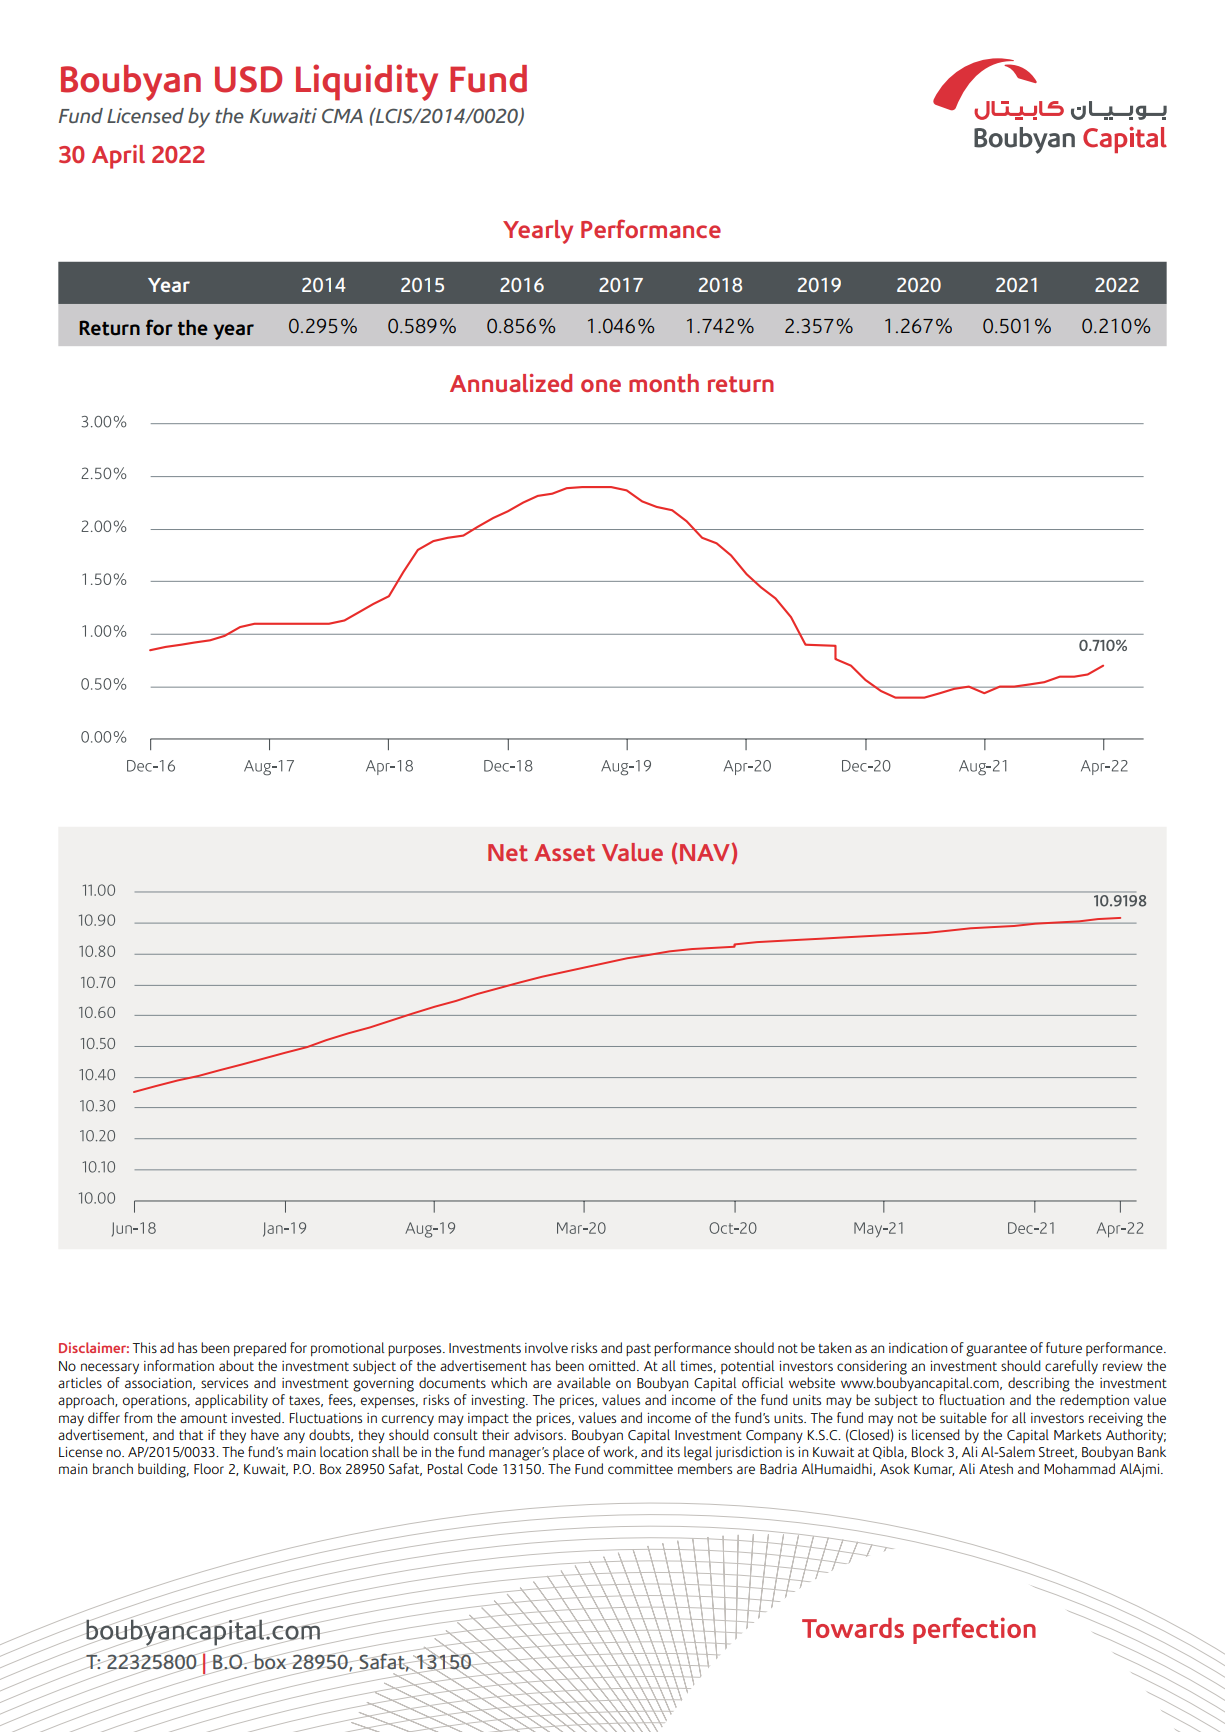 This screenshot has width=1225, height=1732. Describe the element at coordinates (508, 853) in the screenshot. I see `Net` at that location.
